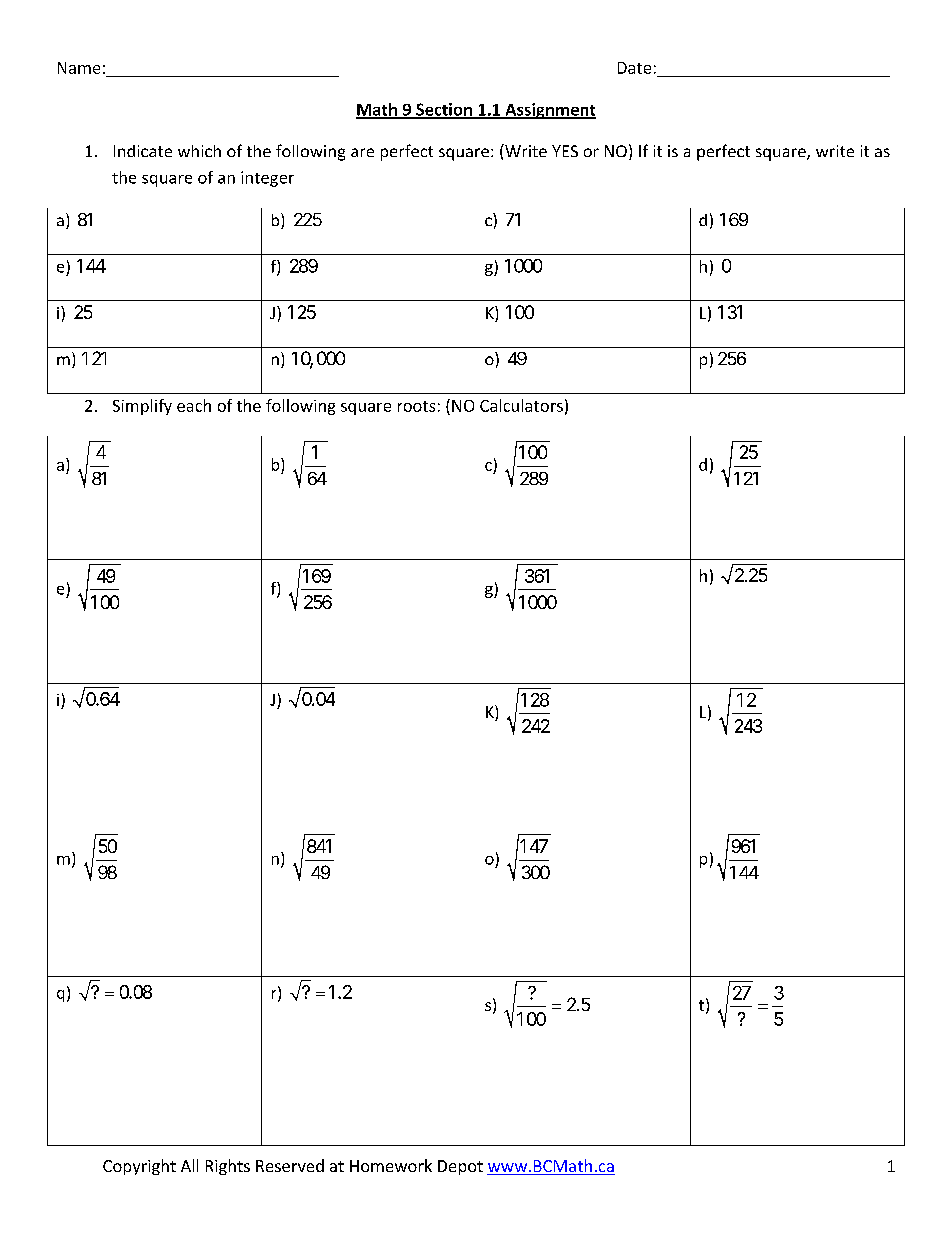 This image has height=1233, width=952. Describe the element at coordinates (199, 151) in the image. I see `which` at that location.
